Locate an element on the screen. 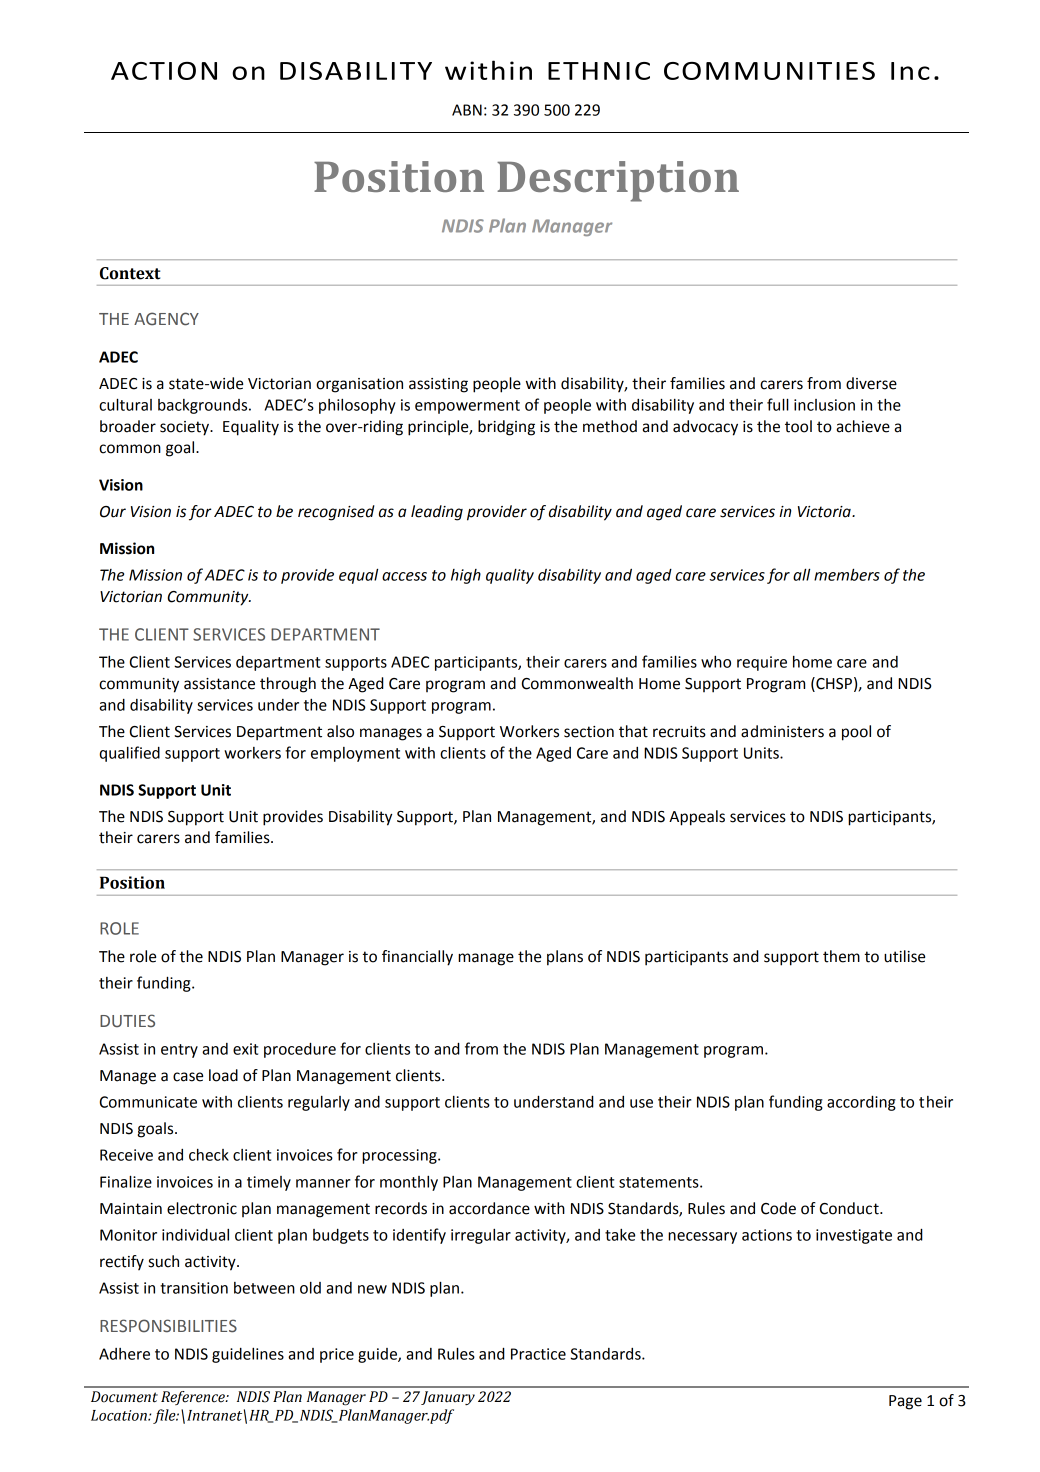  Description is located at coordinates (618, 181).
